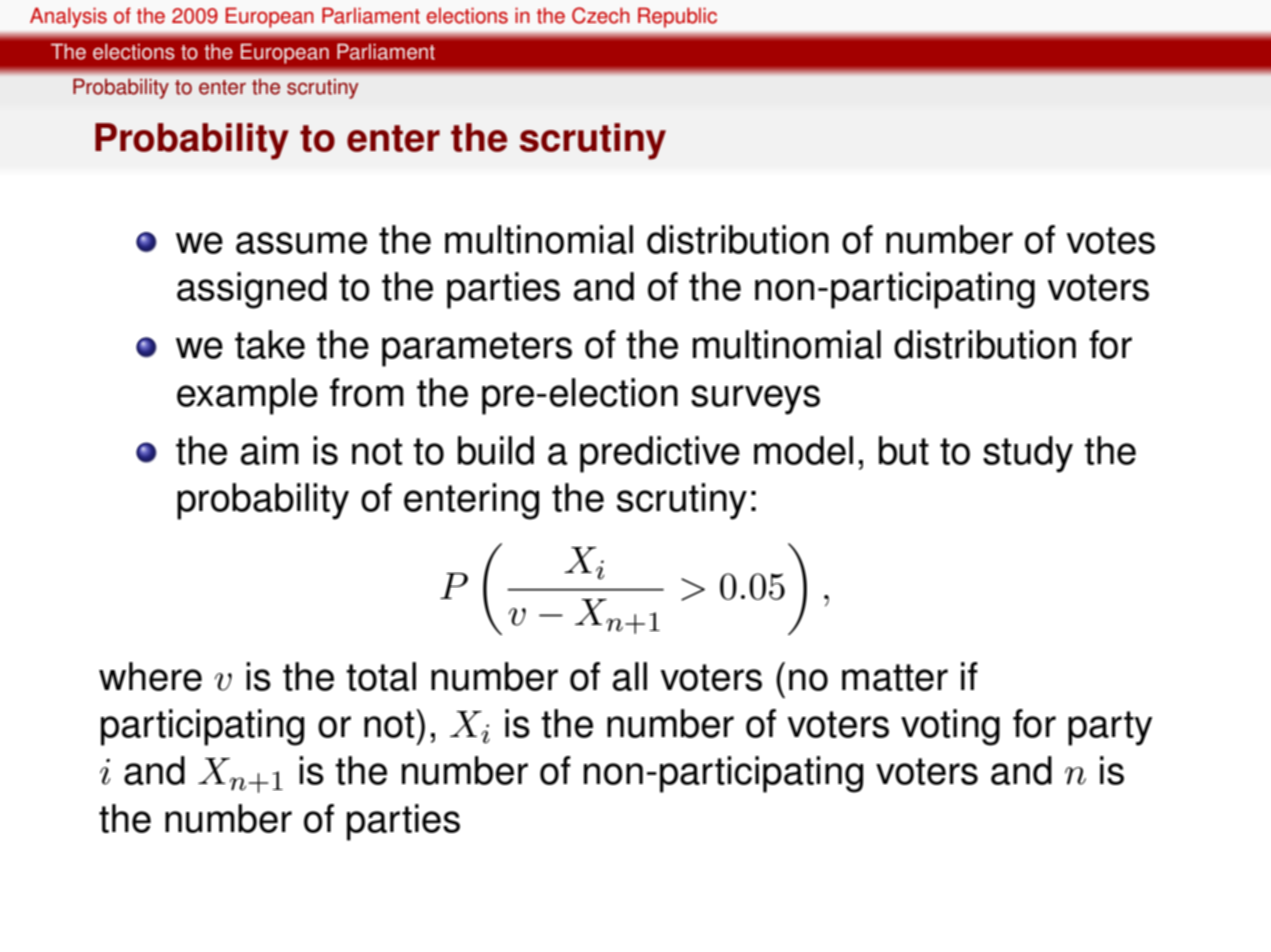 The height and width of the screenshot is (952, 1271). Describe the element at coordinates (68, 18) in the screenshot. I see `Analysis` at that location.
